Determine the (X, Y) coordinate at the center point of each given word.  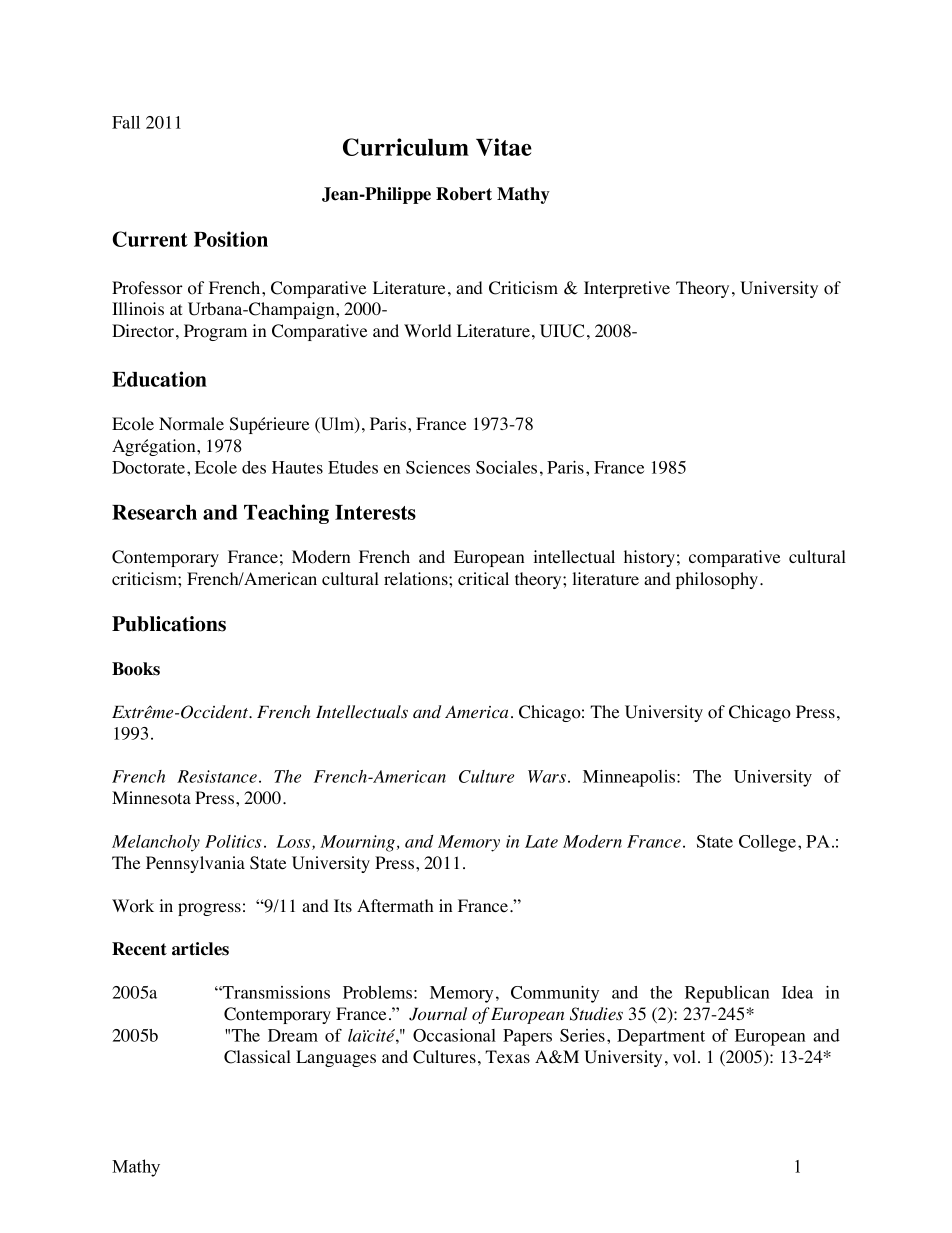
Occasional (454, 1035)
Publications (169, 624)
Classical (257, 1057)
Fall (126, 122)
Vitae (504, 147)
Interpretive (627, 289)
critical (483, 578)
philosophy (718, 580)
